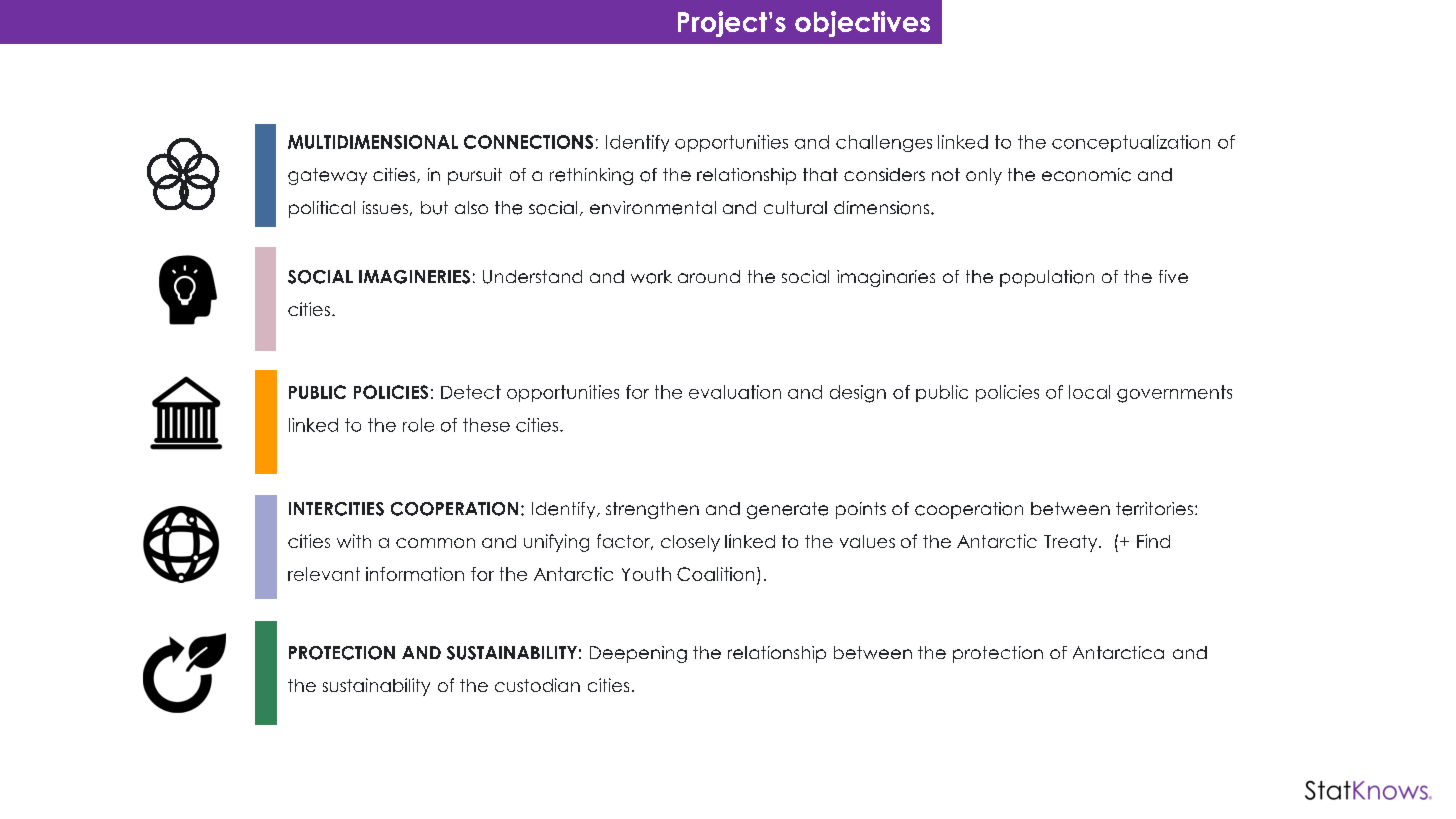  I want to click on Deepening, so click(638, 654).
